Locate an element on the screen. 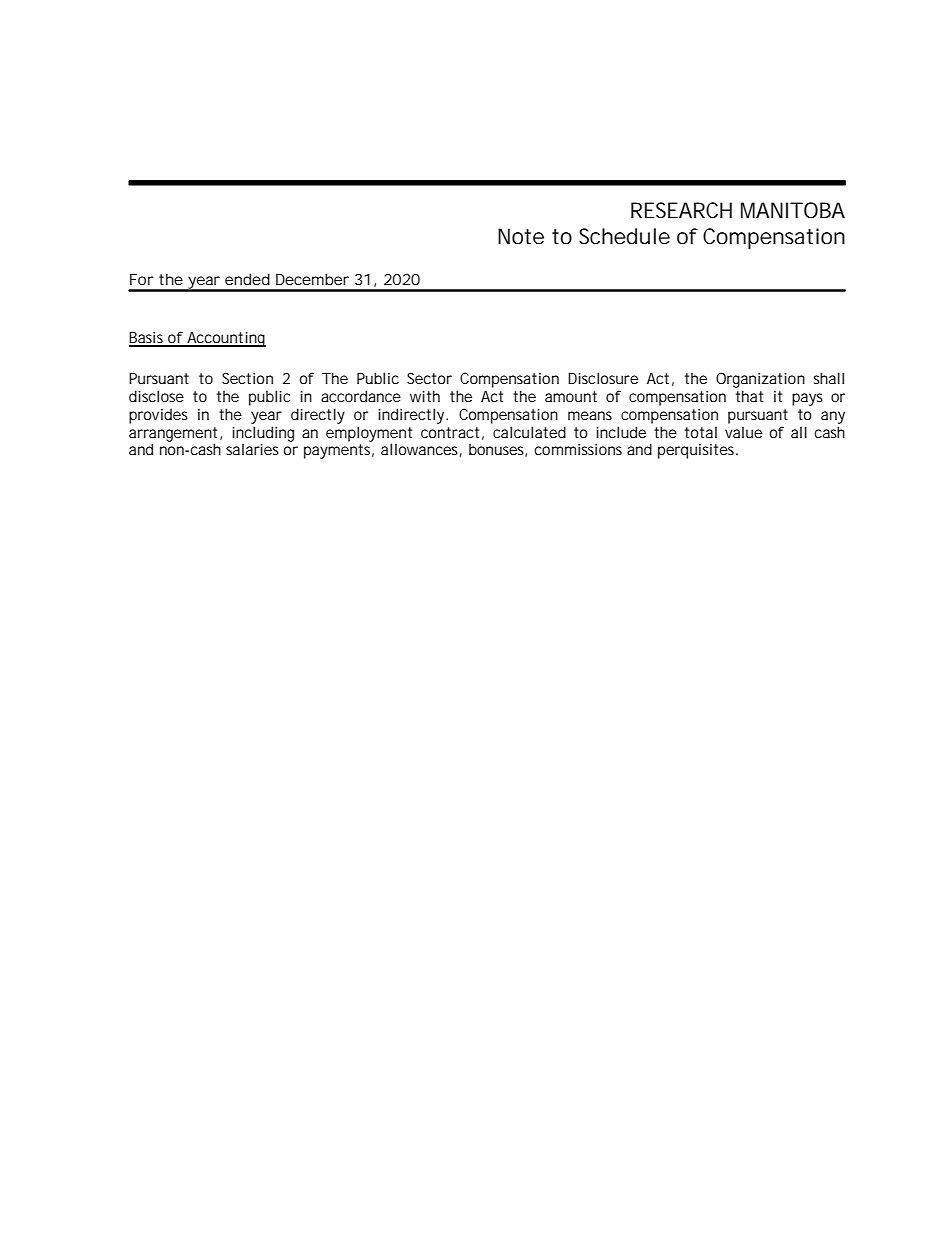 Image resolution: width=952 pixels, height=1233 pixels. Sector is located at coordinates (429, 378).
